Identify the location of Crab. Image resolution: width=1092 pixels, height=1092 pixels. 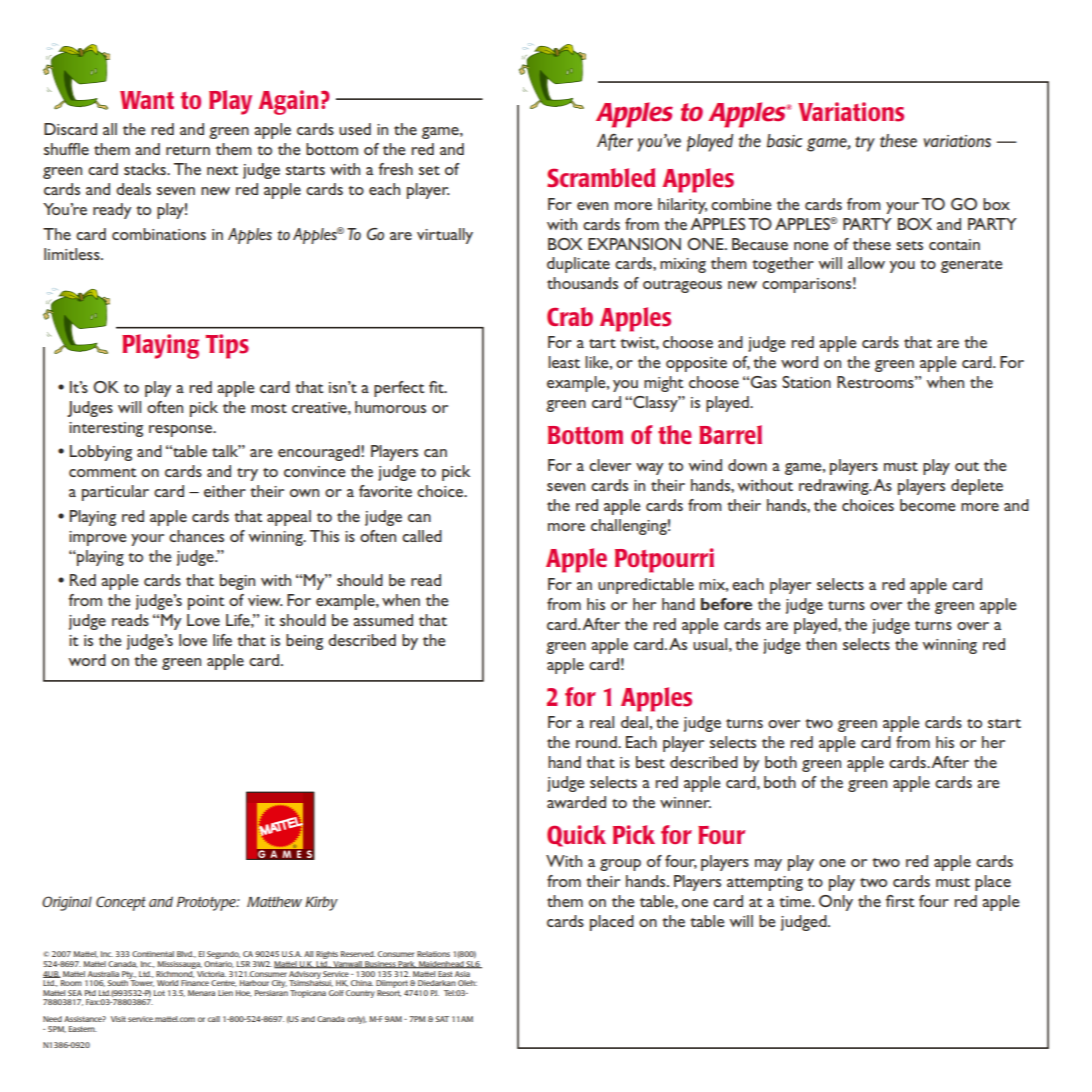
(570, 316).
